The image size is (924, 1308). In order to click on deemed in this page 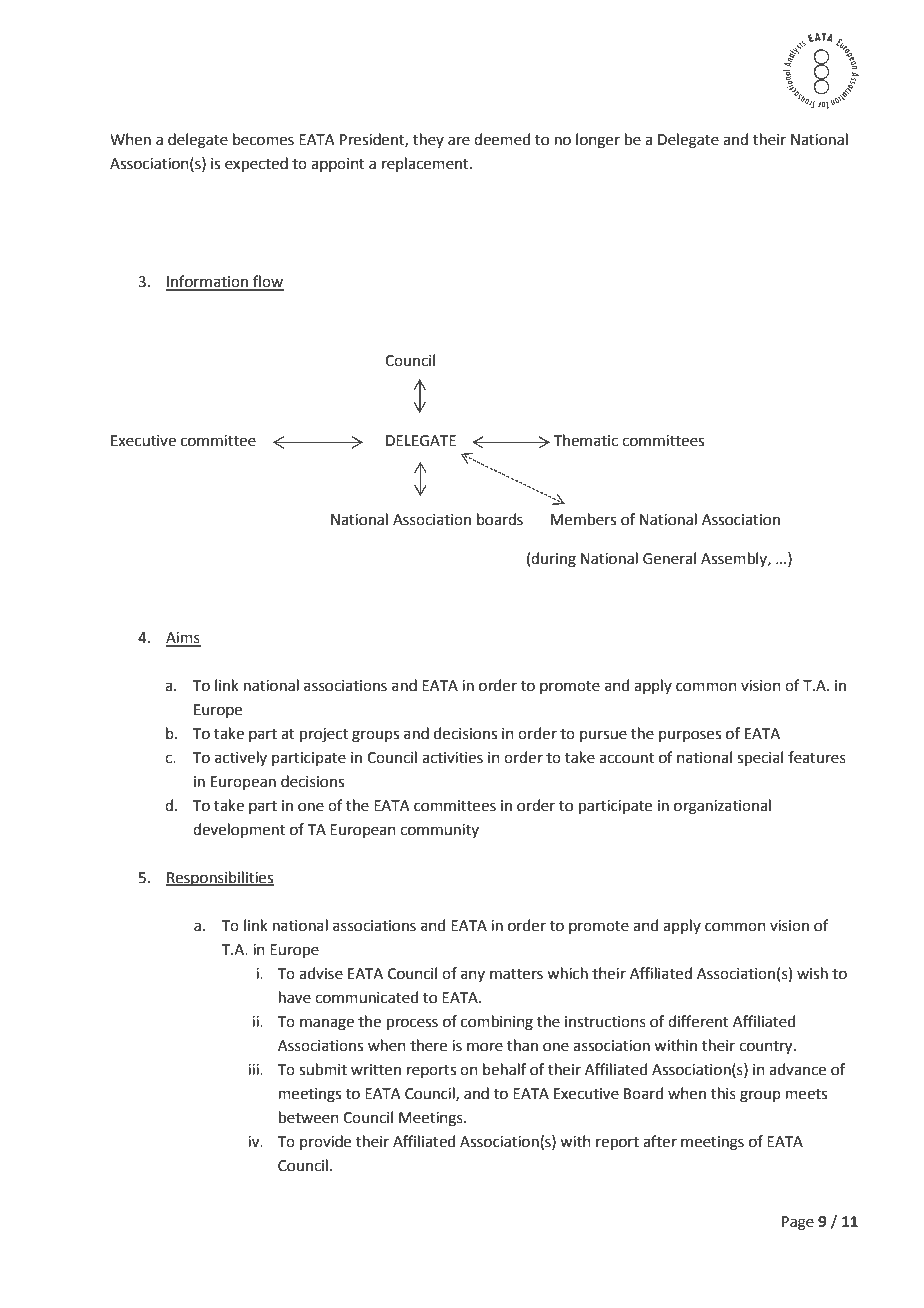, I will do `click(502, 139)`.
